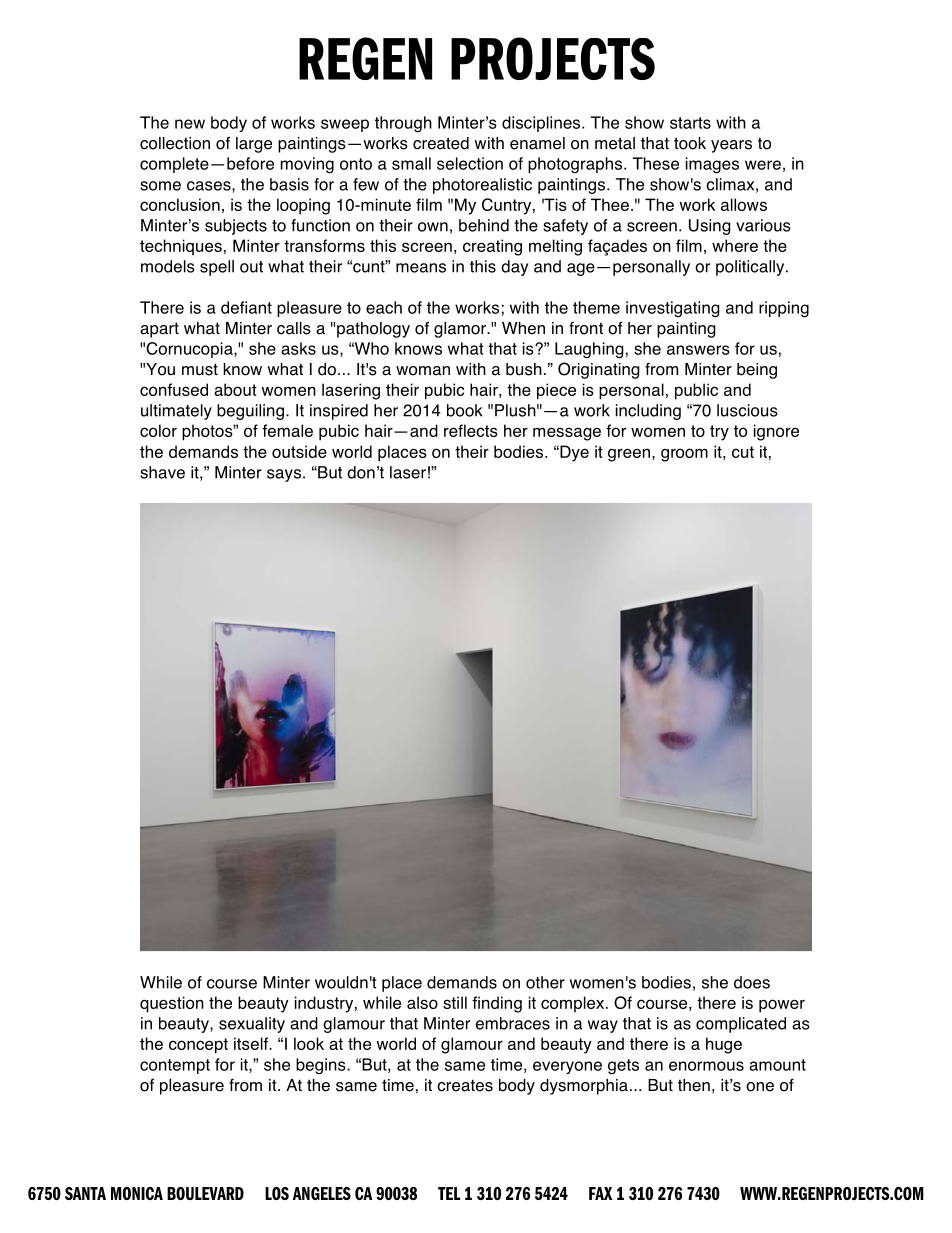 This screenshot has width=952, height=1233. What do you see at coordinates (741, 1025) in the screenshot?
I see `complicated` at bounding box center [741, 1025].
